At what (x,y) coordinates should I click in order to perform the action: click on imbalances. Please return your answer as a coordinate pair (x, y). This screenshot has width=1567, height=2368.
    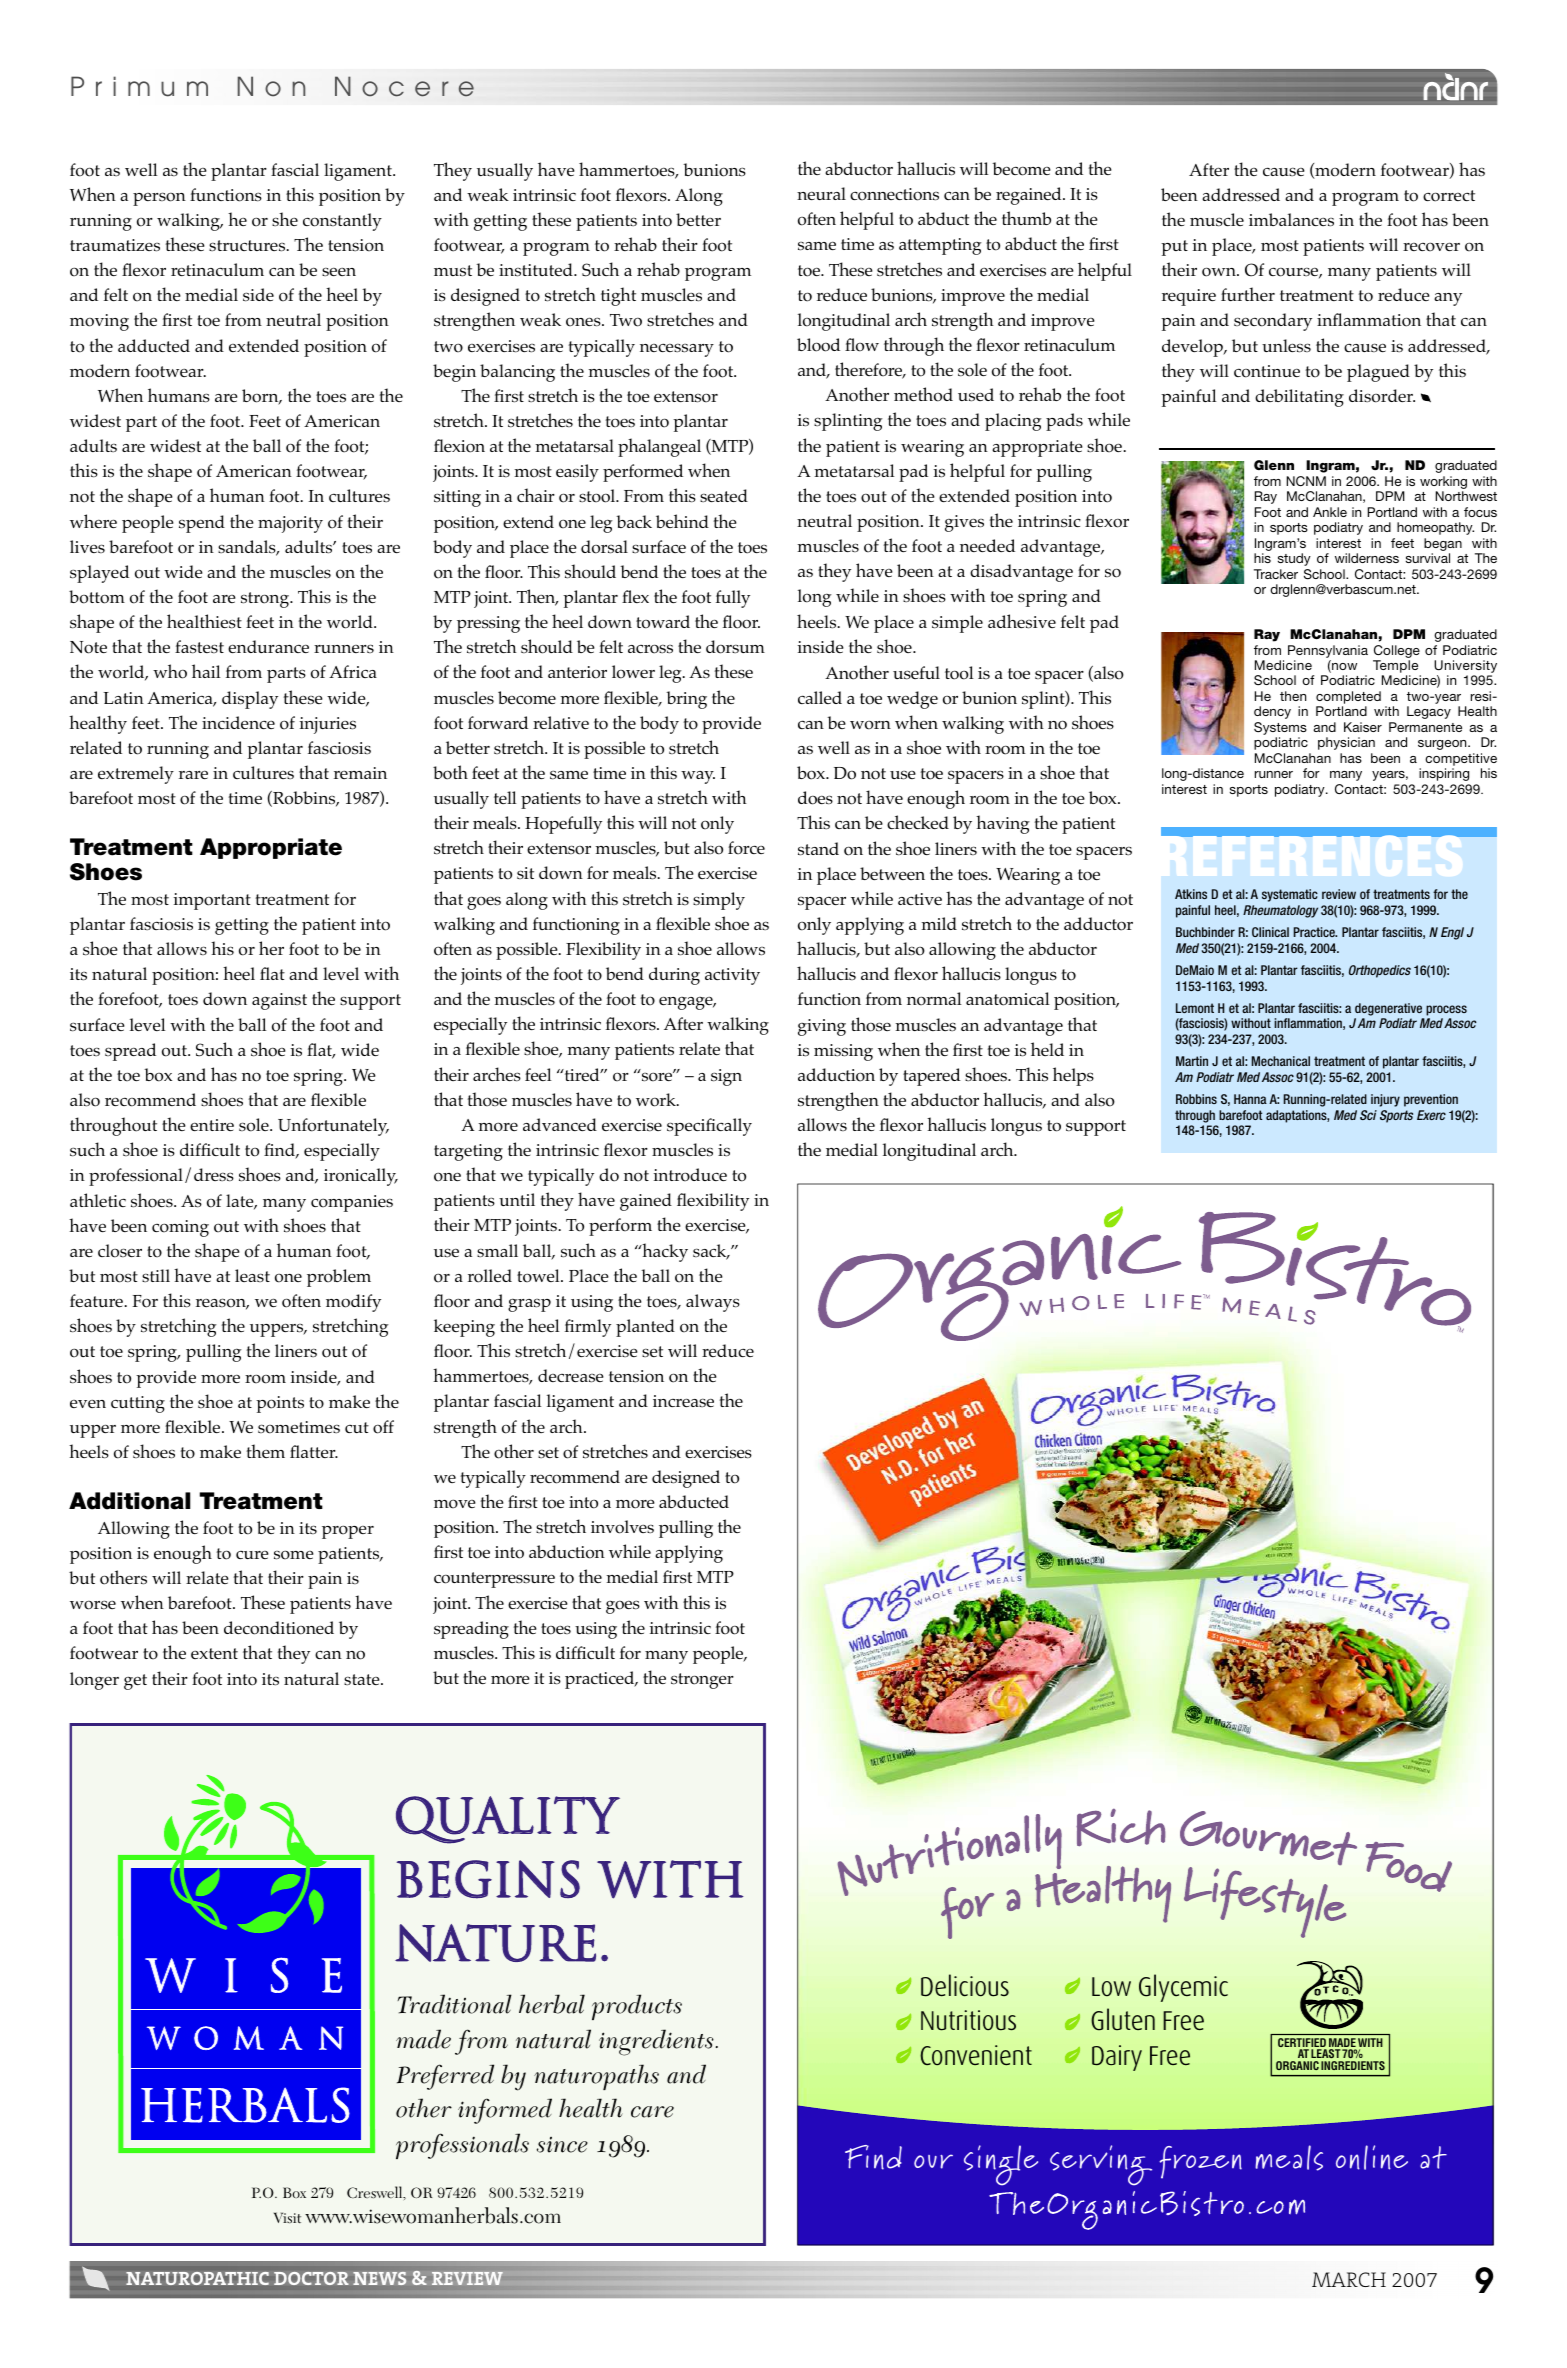
    Looking at the image, I should click on (1291, 220).
